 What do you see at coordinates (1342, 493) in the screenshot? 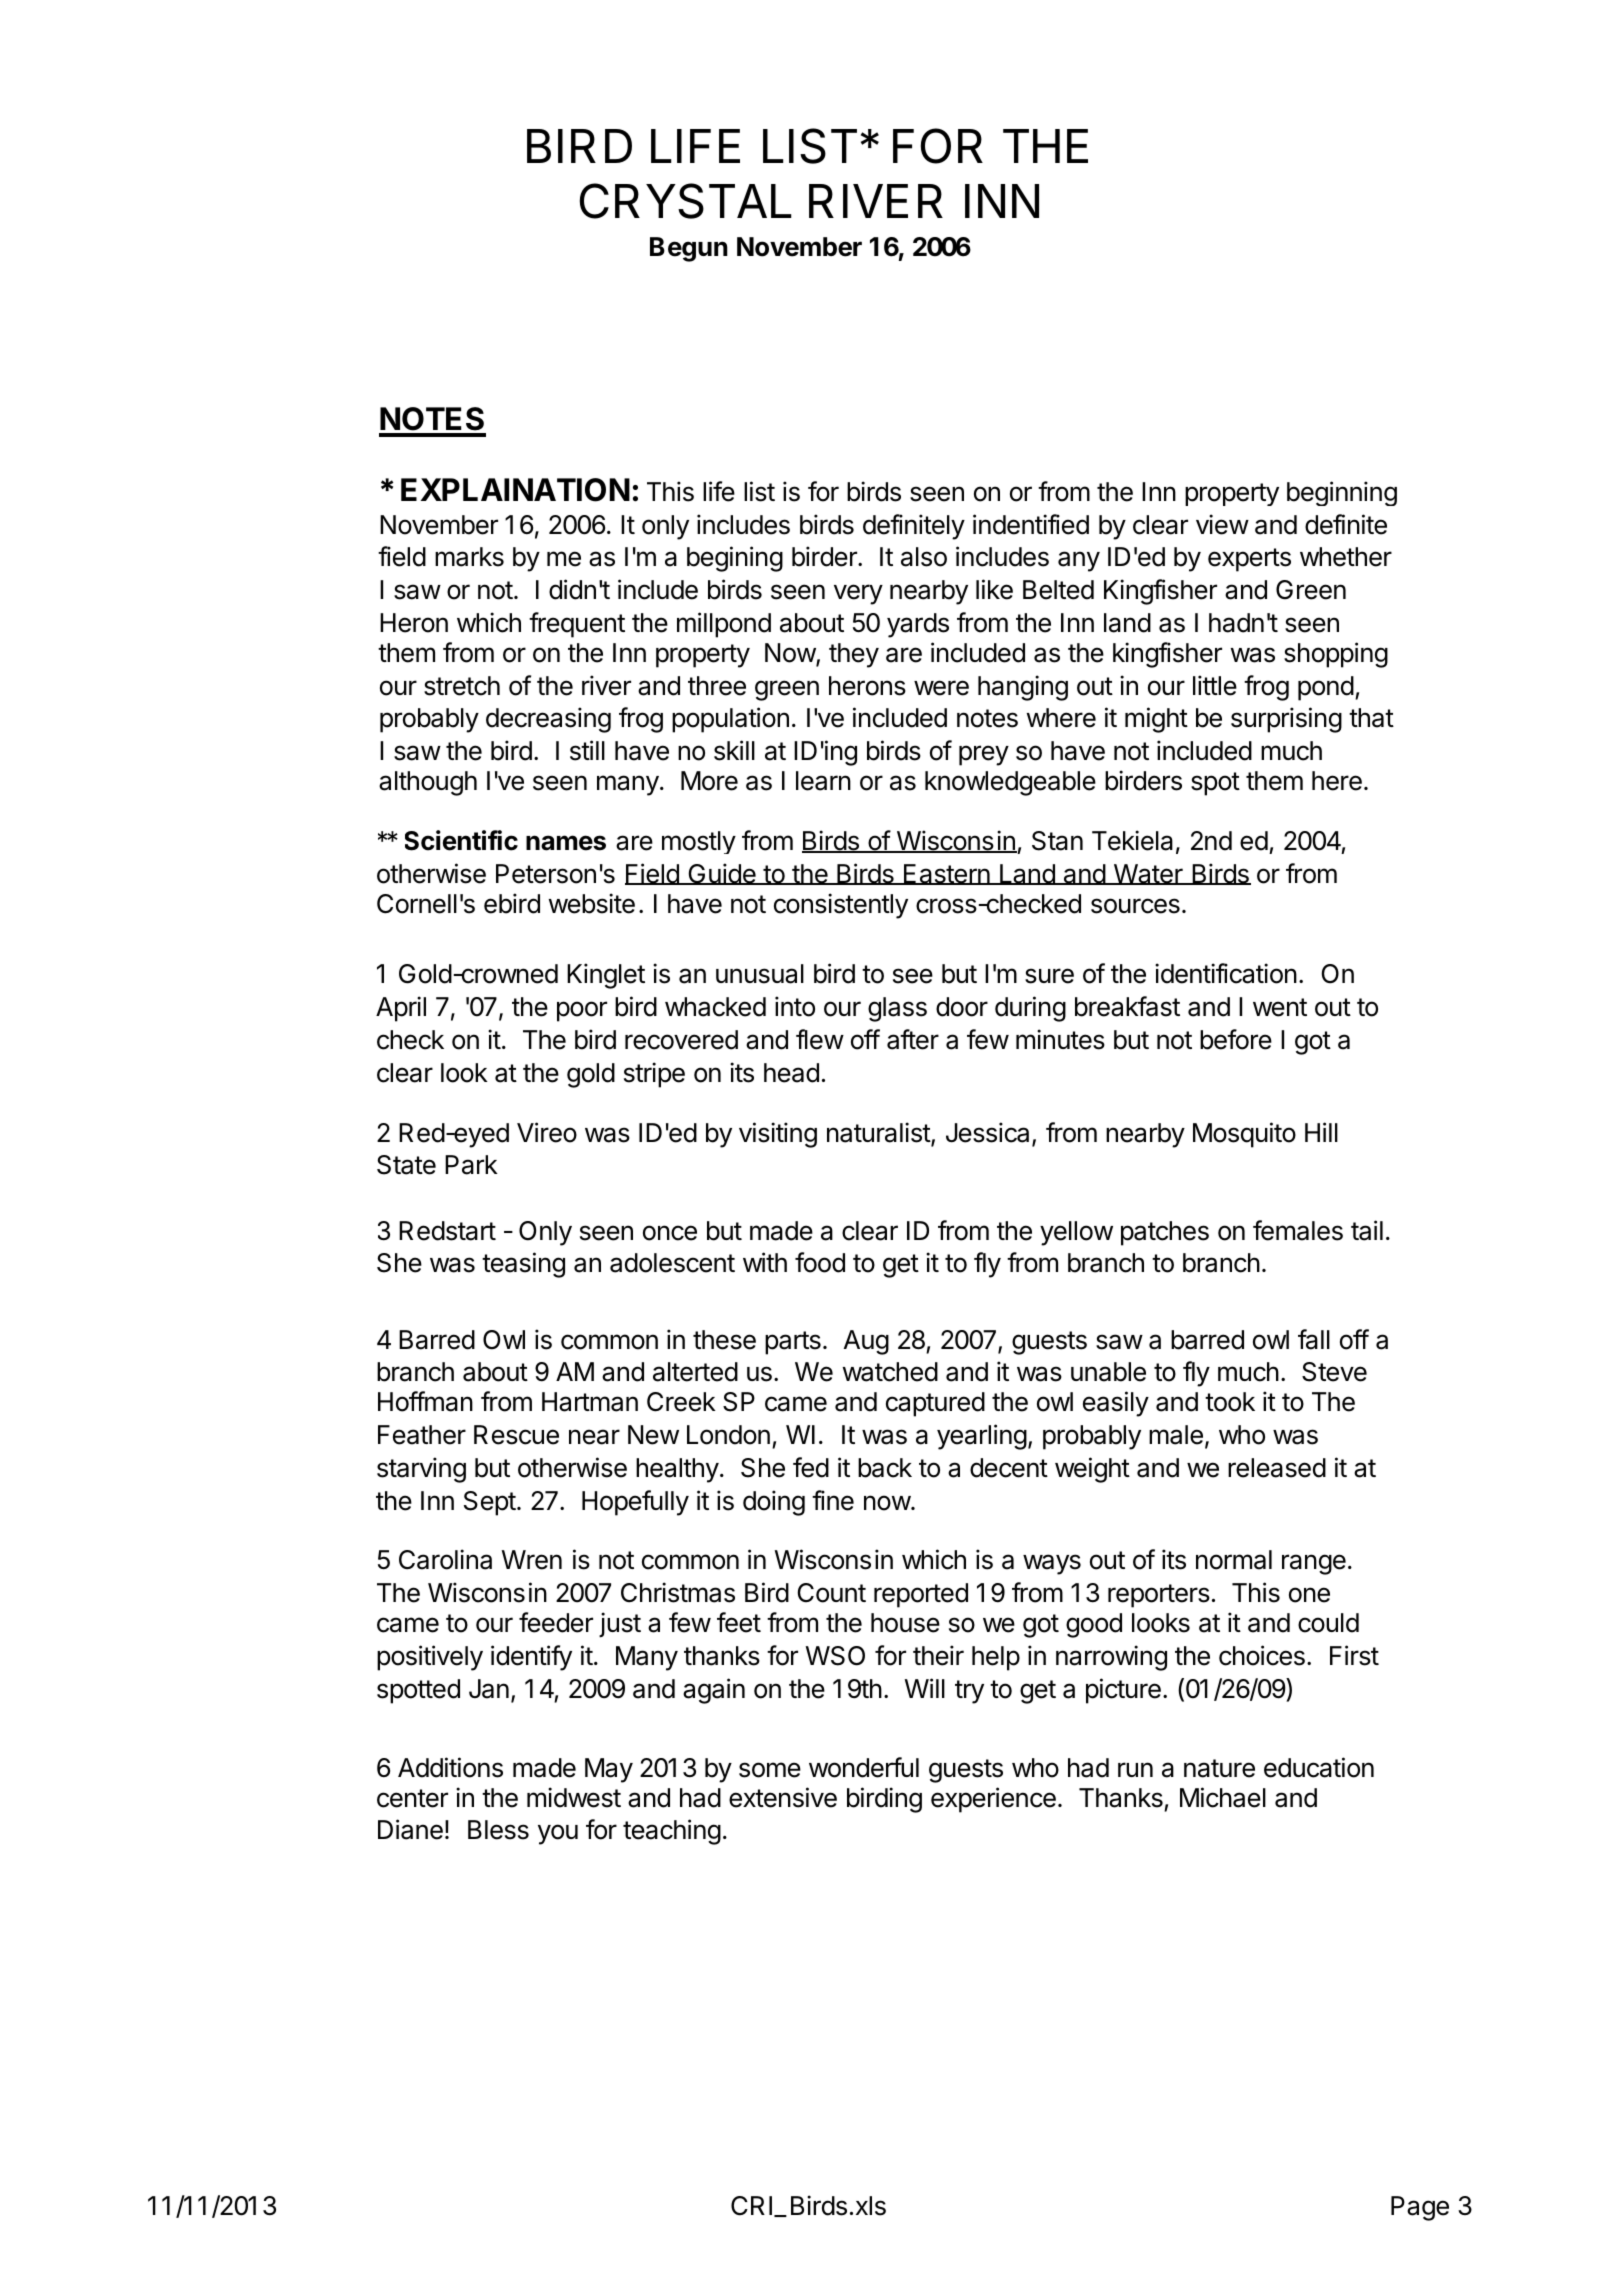
I see `beginning` at bounding box center [1342, 493].
